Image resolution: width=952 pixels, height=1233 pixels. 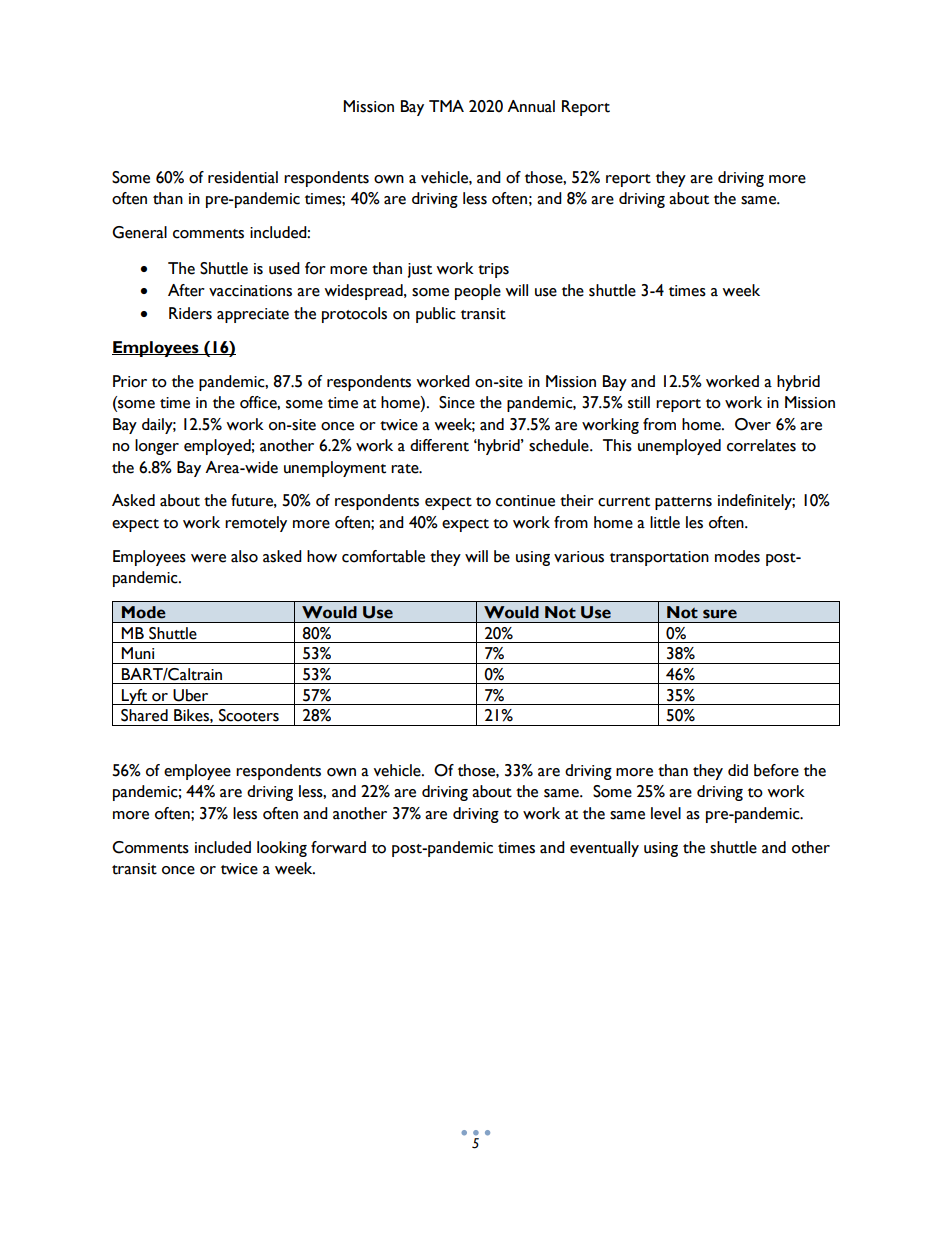 I want to click on residential, so click(x=243, y=177).
